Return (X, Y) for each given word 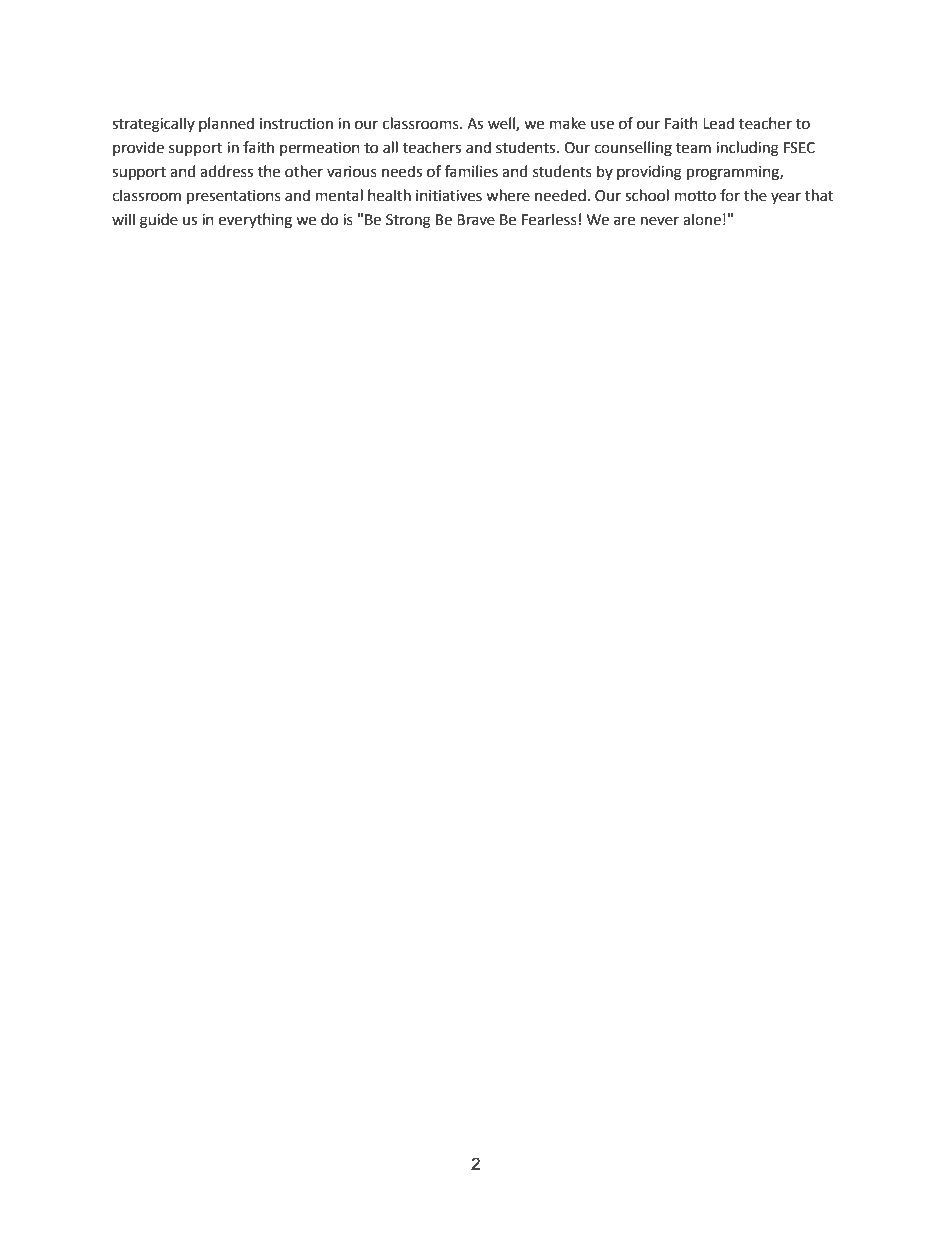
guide (159, 221)
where (508, 195)
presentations (234, 197)
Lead (718, 123)
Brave (476, 220)
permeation (320, 149)
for (730, 195)
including (747, 149)
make (568, 123)
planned (226, 124)
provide (138, 148)
